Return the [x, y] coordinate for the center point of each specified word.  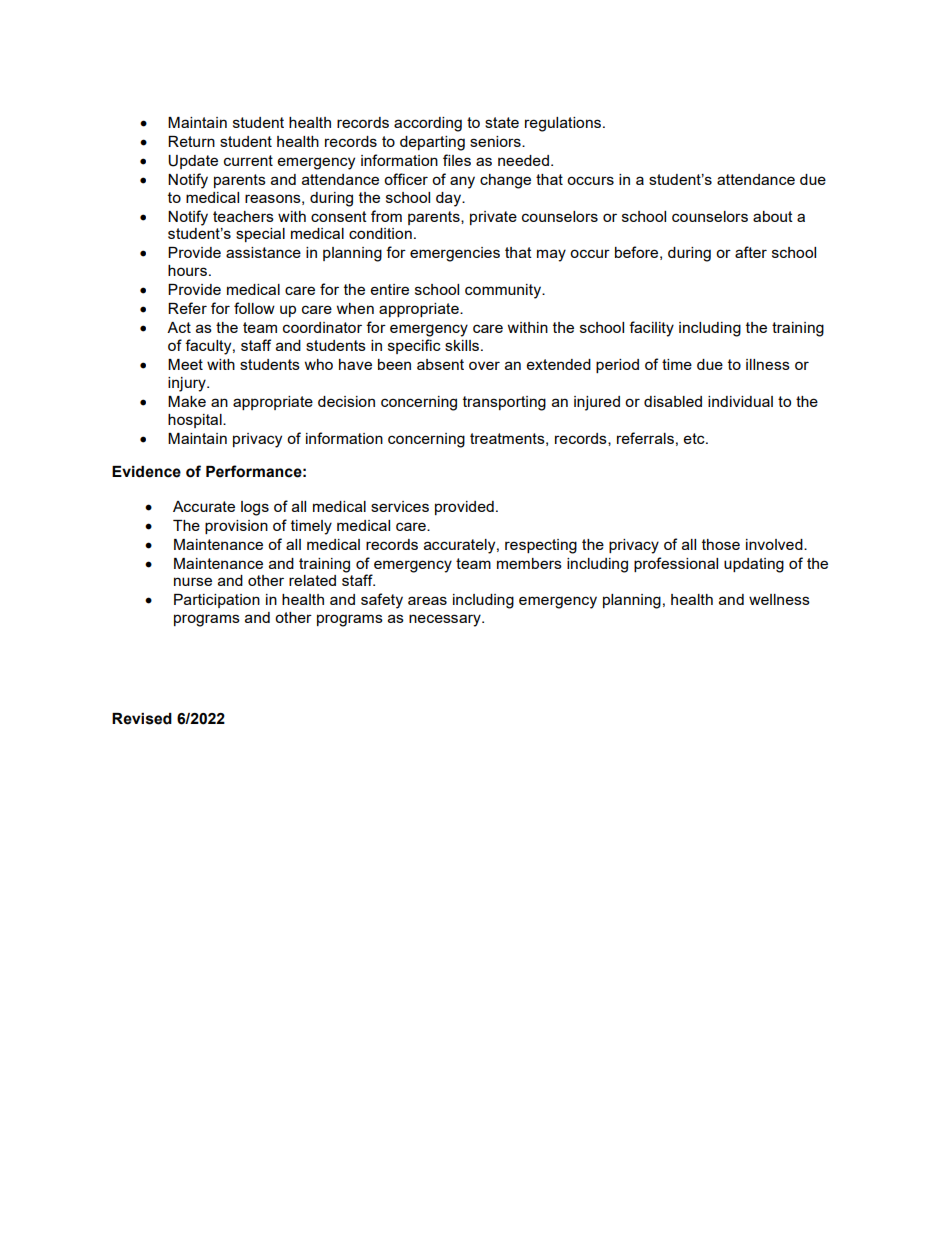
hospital [196, 421]
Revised [142, 719]
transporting [504, 403]
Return [191, 141]
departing [432, 143]
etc [695, 438]
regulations [563, 124]
